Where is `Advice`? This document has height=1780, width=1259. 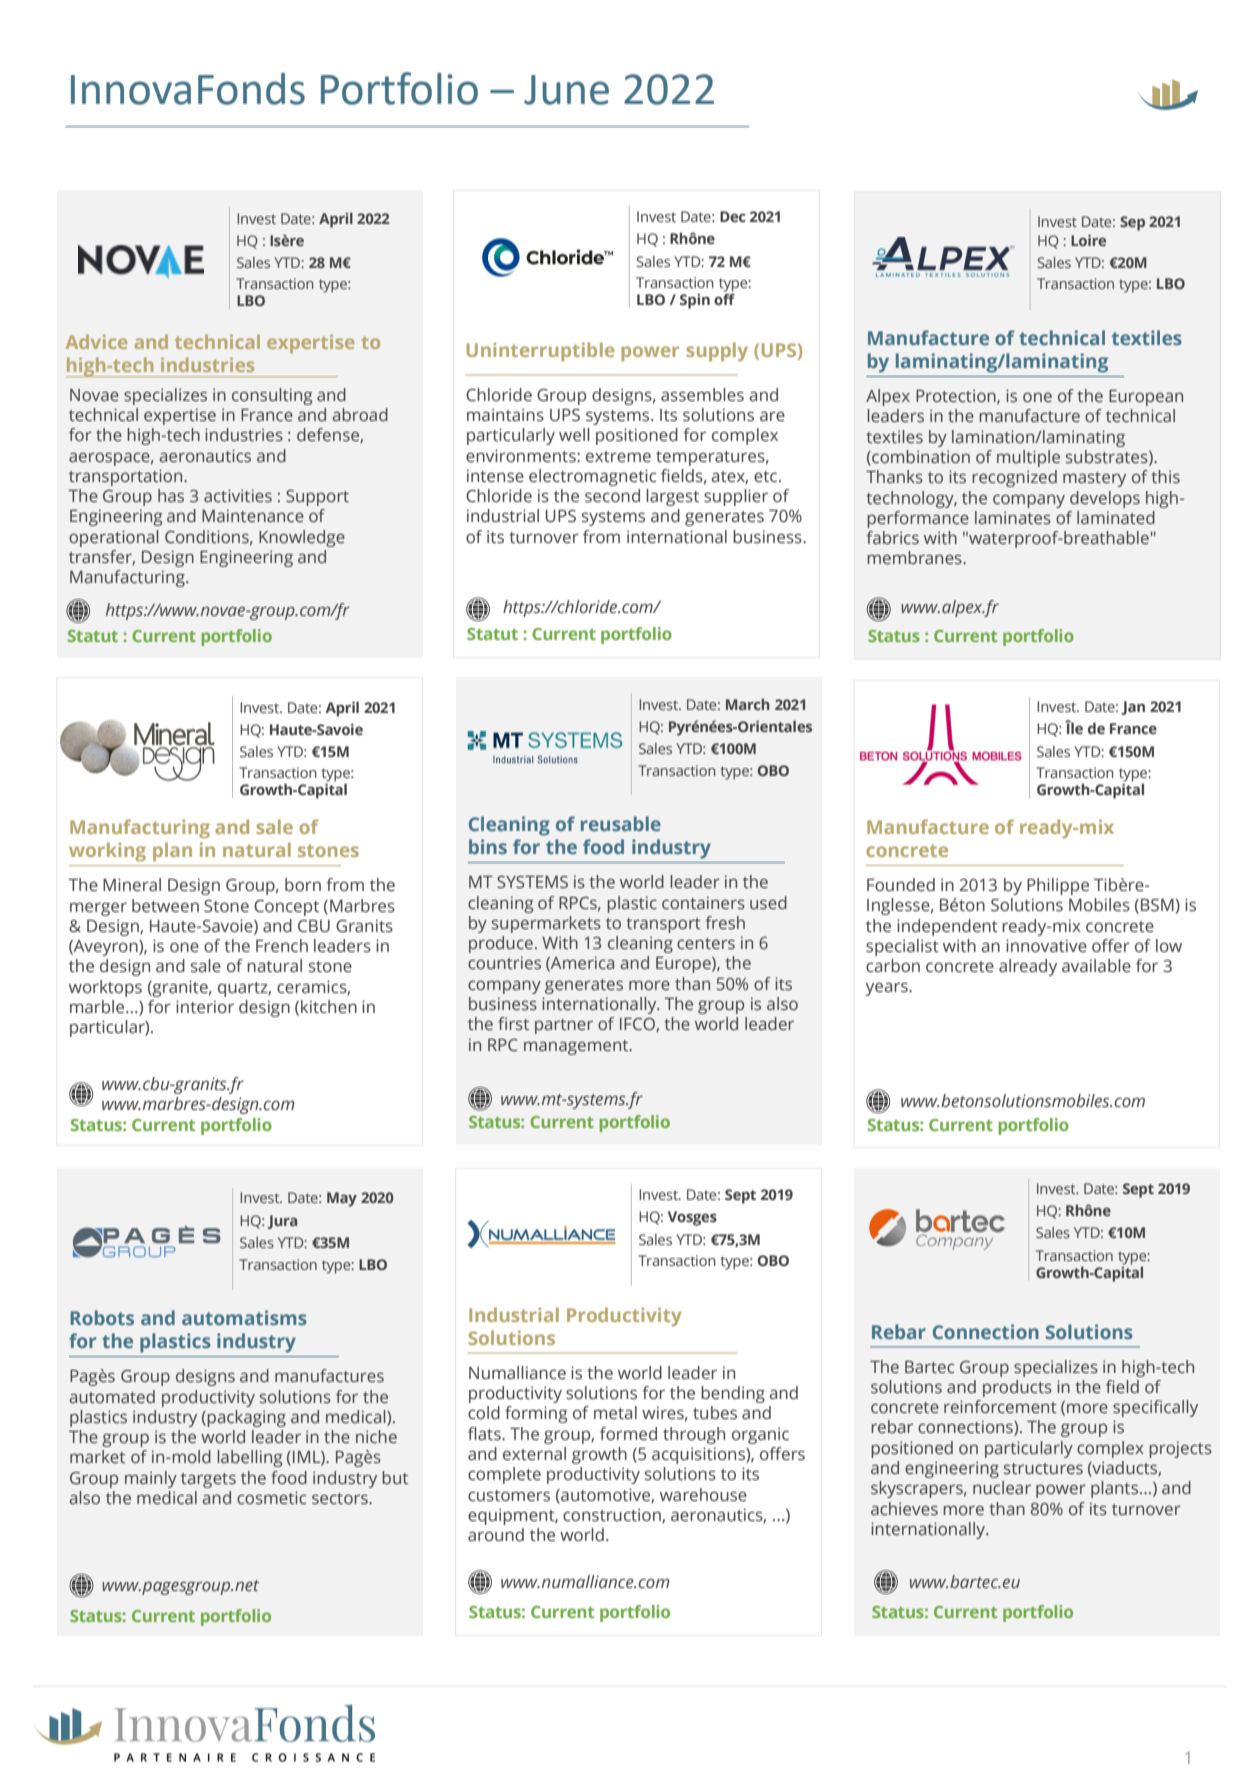 Advice is located at coordinates (96, 341).
